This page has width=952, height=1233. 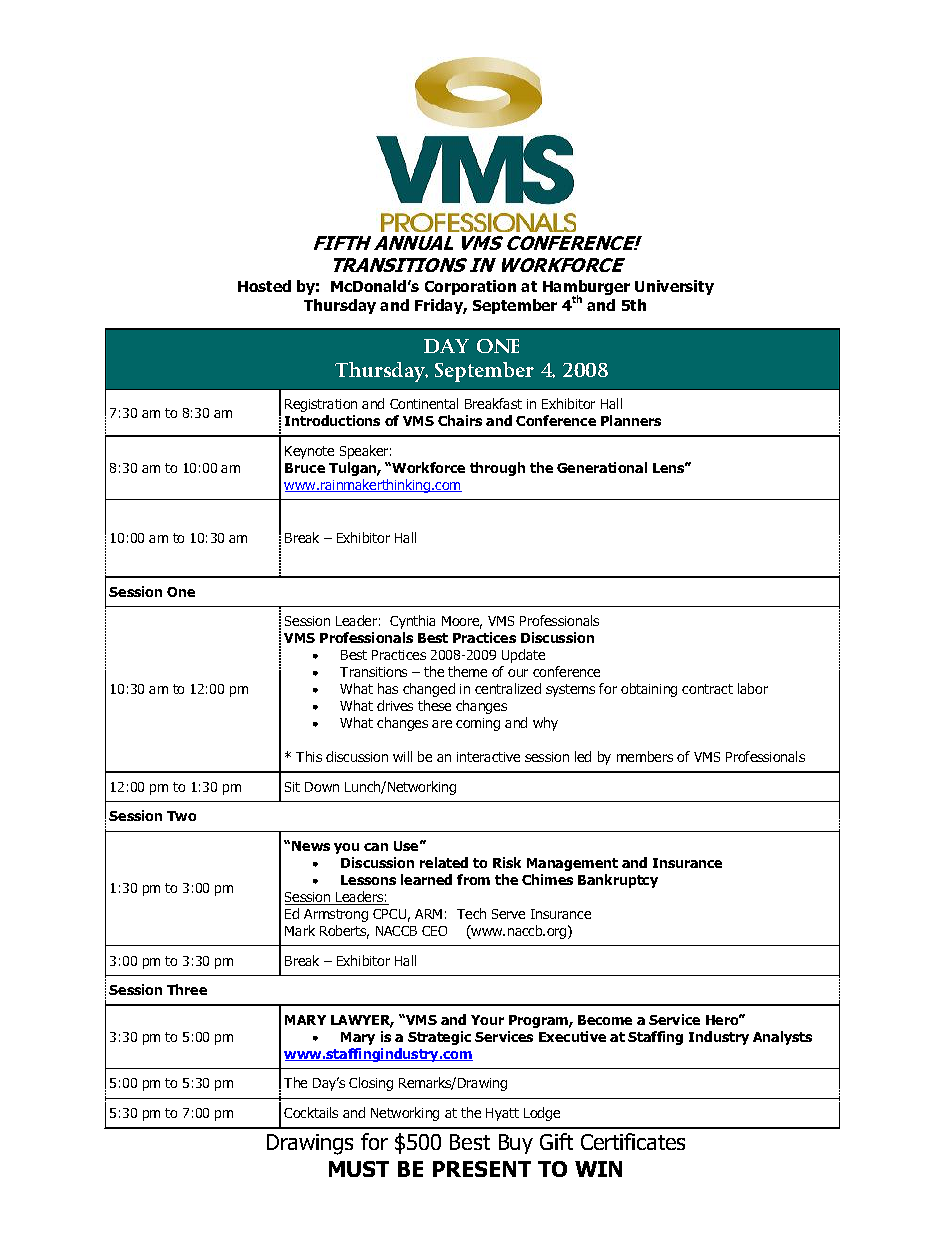 I want to click on Corporation, so click(x=470, y=287).
